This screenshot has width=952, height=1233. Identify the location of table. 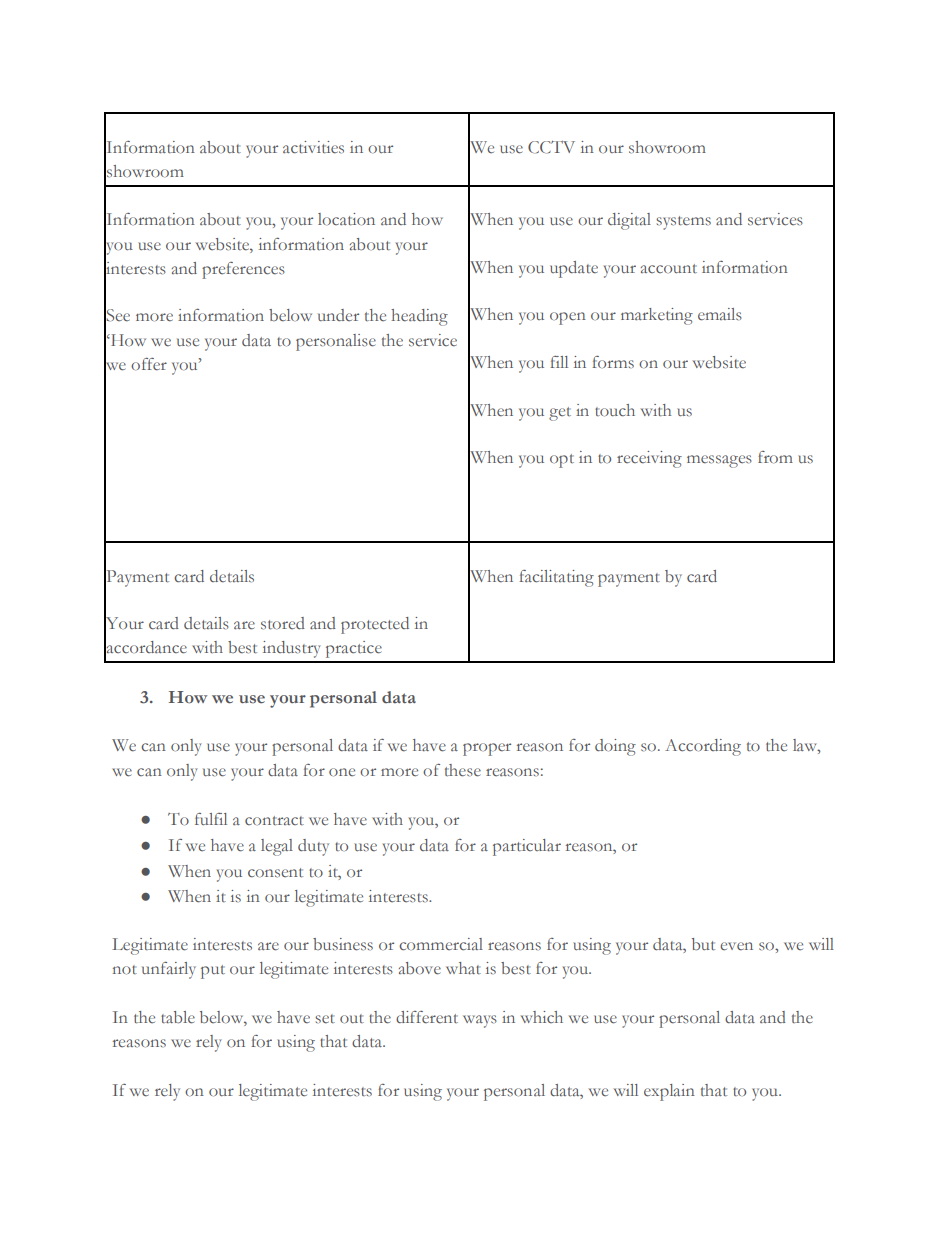
(178, 1017).
